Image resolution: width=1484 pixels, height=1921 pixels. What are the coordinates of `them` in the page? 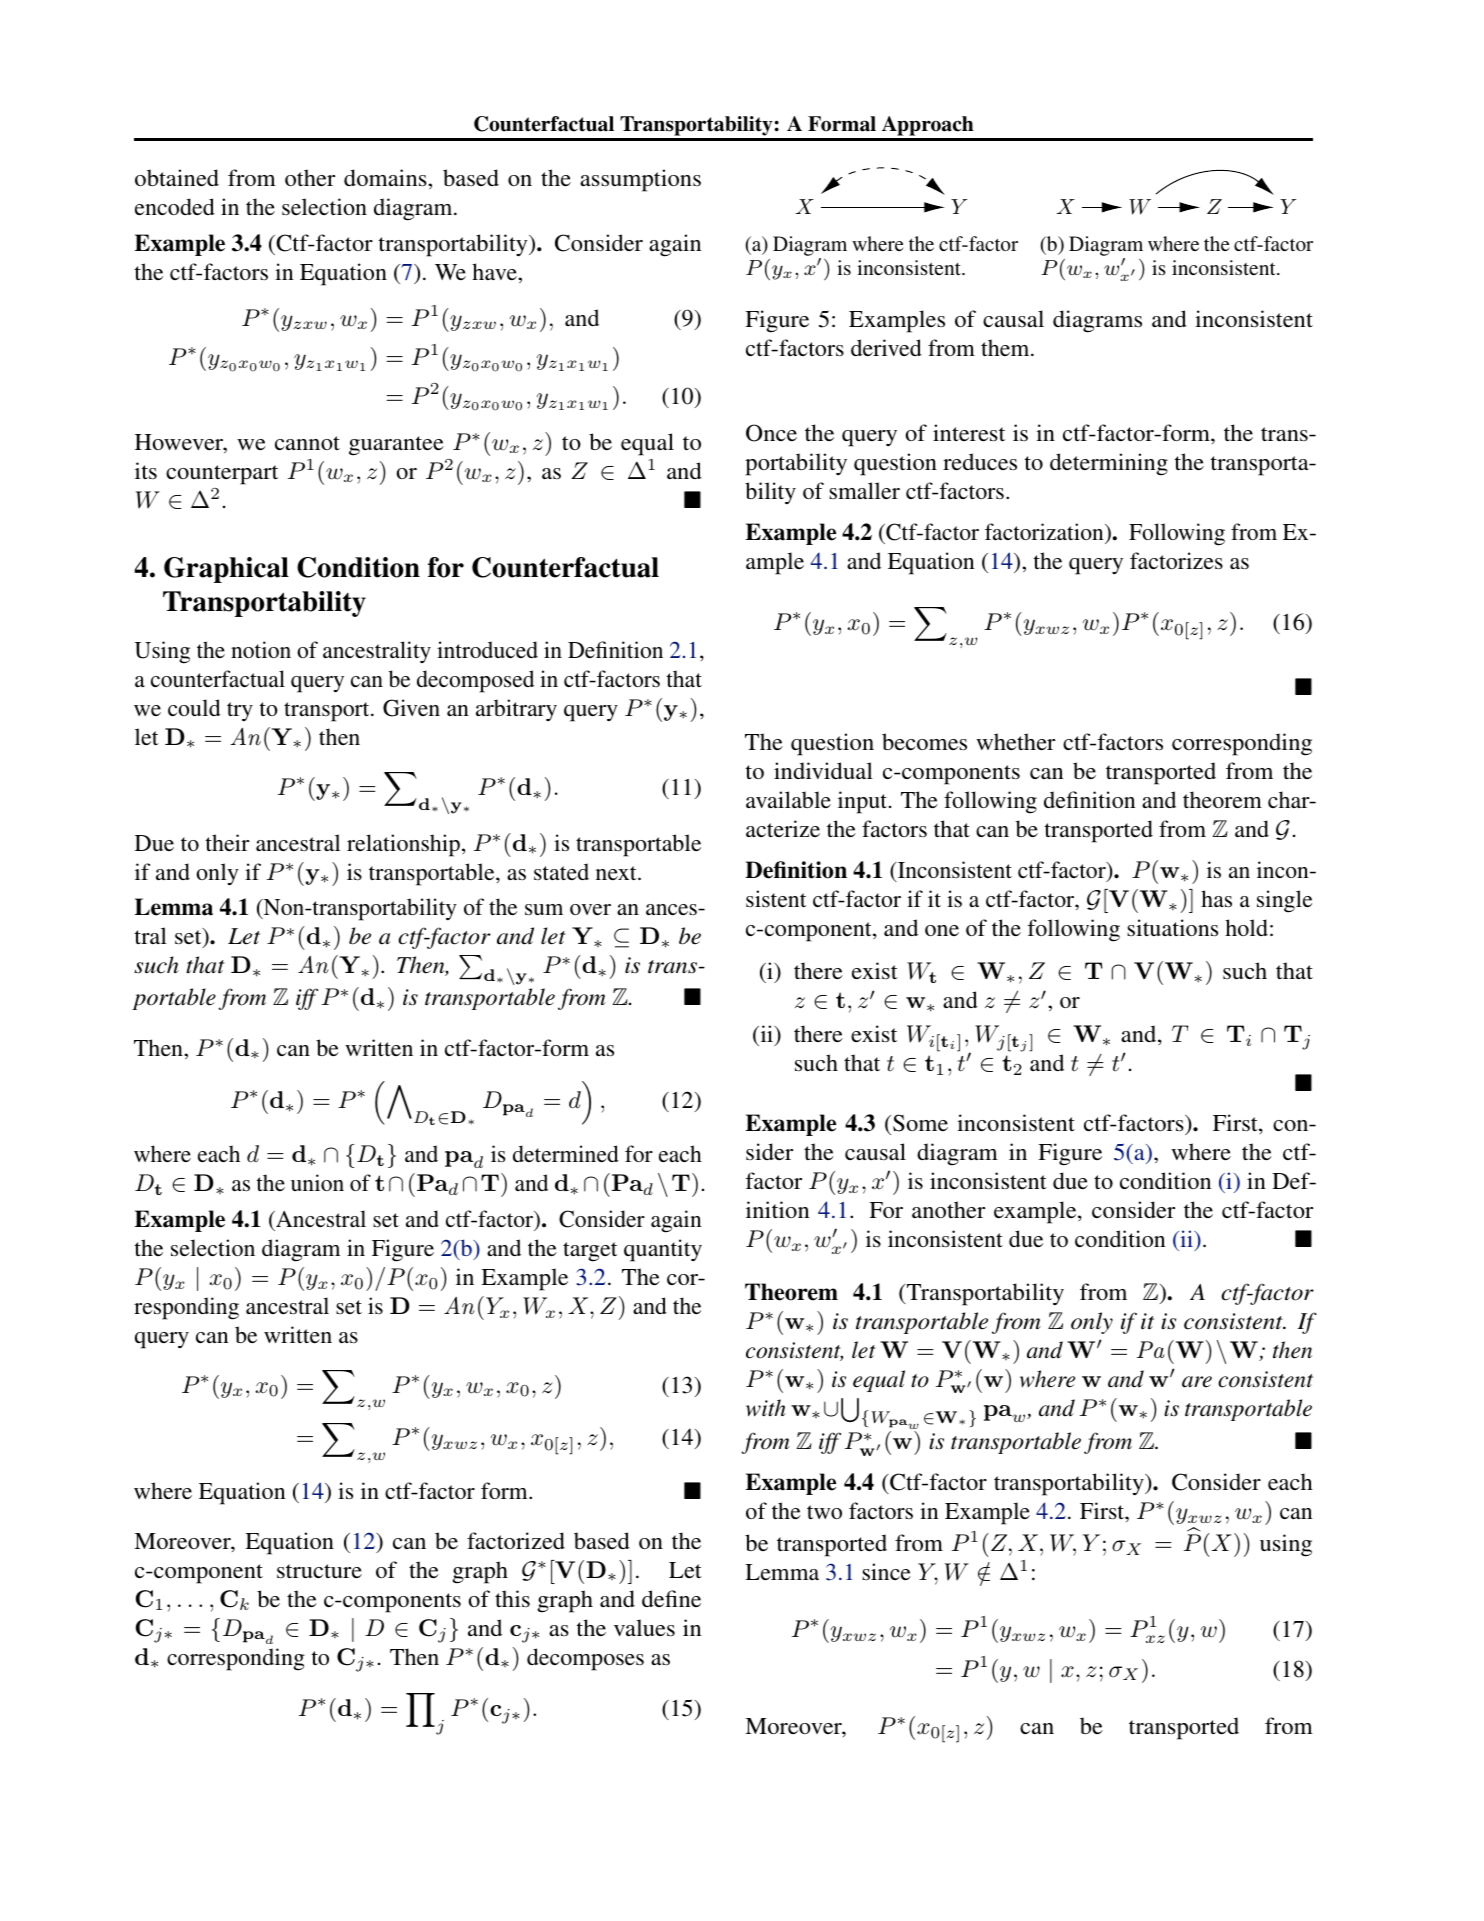 It's located at (1006, 347).
